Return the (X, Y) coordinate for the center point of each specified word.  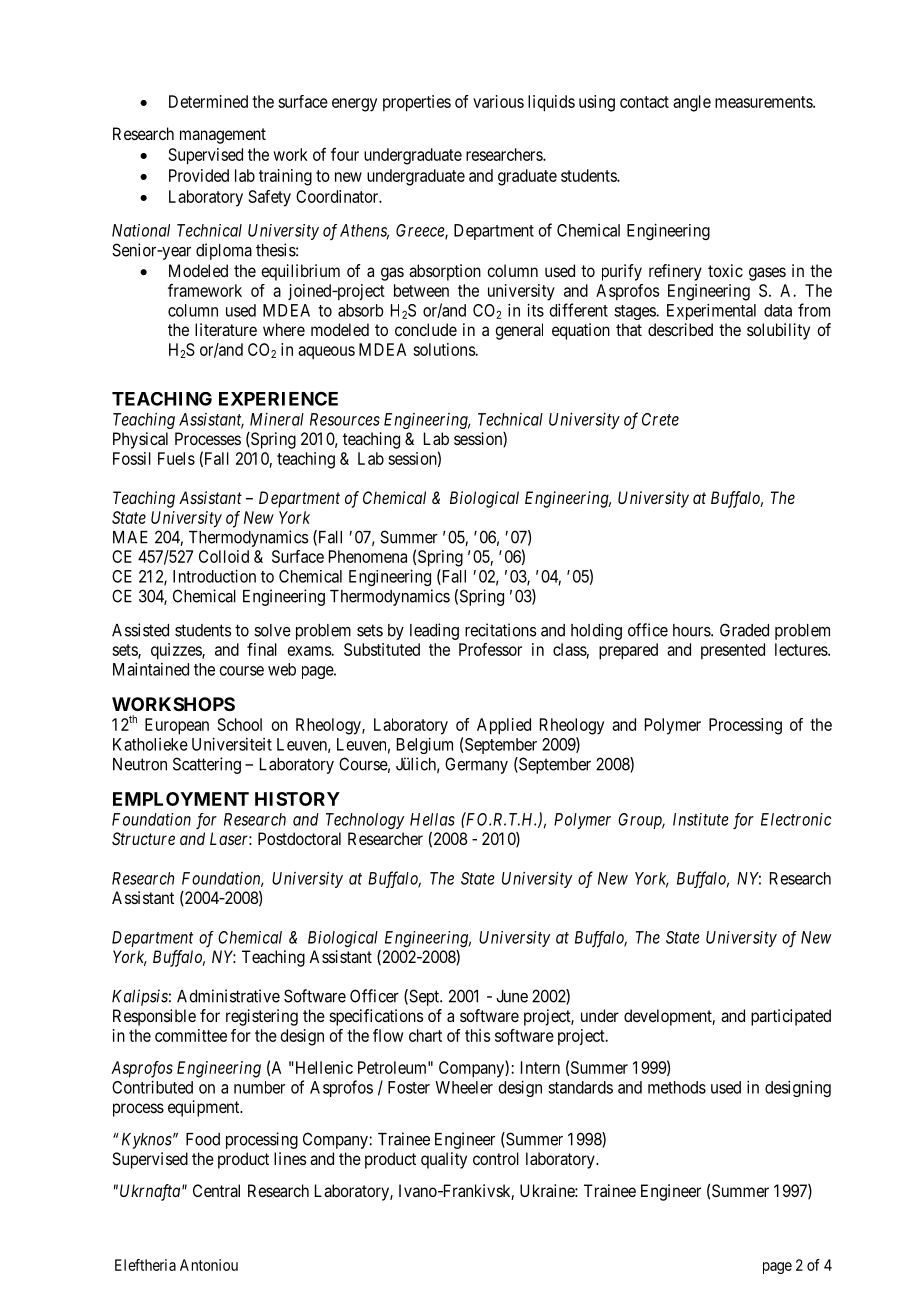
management (223, 136)
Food (203, 1139)
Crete (660, 419)
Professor (490, 649)
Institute (701, 819)
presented (733, 651)
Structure (143, 838)
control (496, 1158)
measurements (764, 102)
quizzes (177, 651)
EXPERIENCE (278, 399)
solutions (444, 349)
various (498, 101)
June (512, 996)
